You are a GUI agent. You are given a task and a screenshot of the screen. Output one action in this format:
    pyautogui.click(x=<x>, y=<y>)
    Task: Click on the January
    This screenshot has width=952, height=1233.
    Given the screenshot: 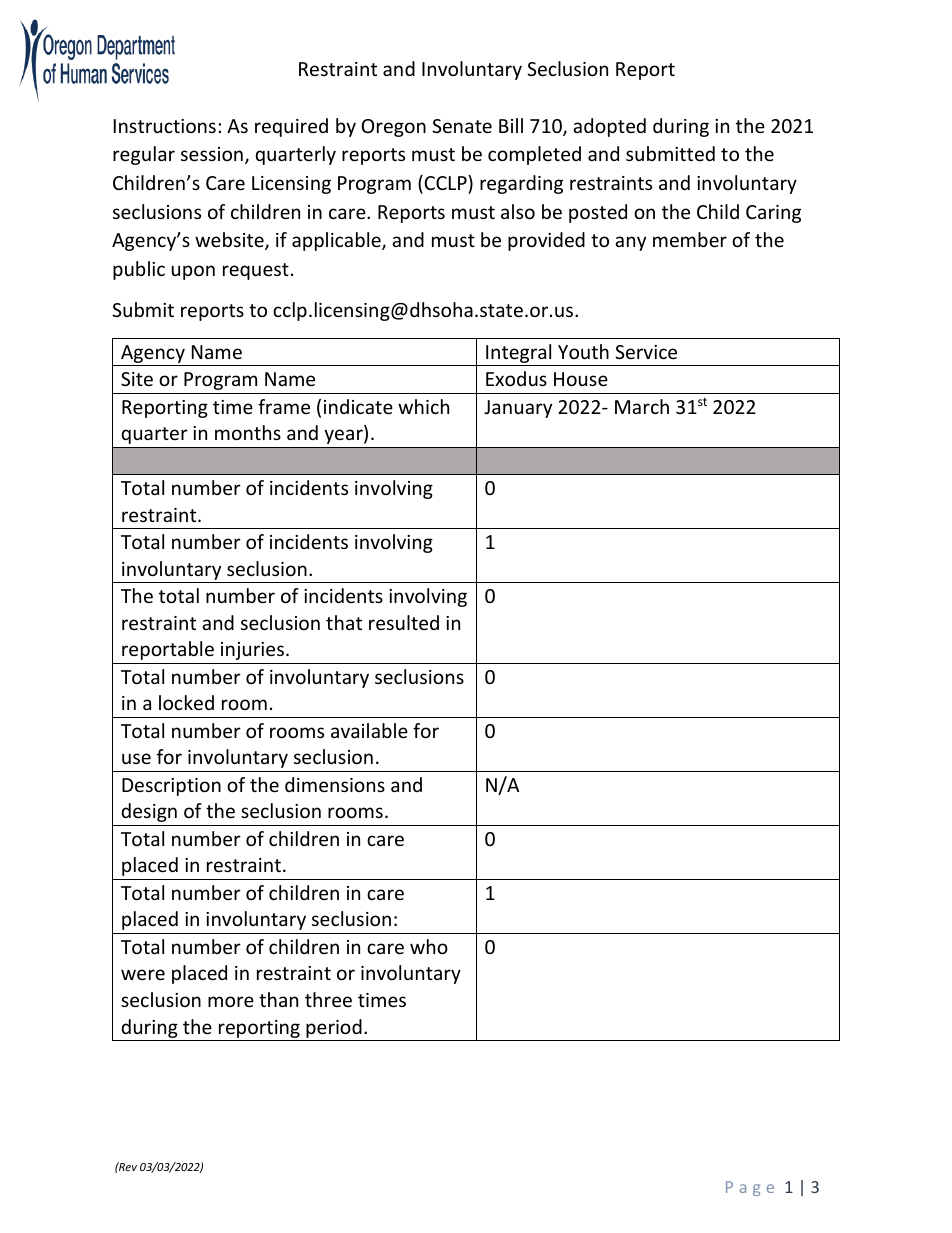 What is the action you would take?
    pyautogui.click(x=518, y=409)
